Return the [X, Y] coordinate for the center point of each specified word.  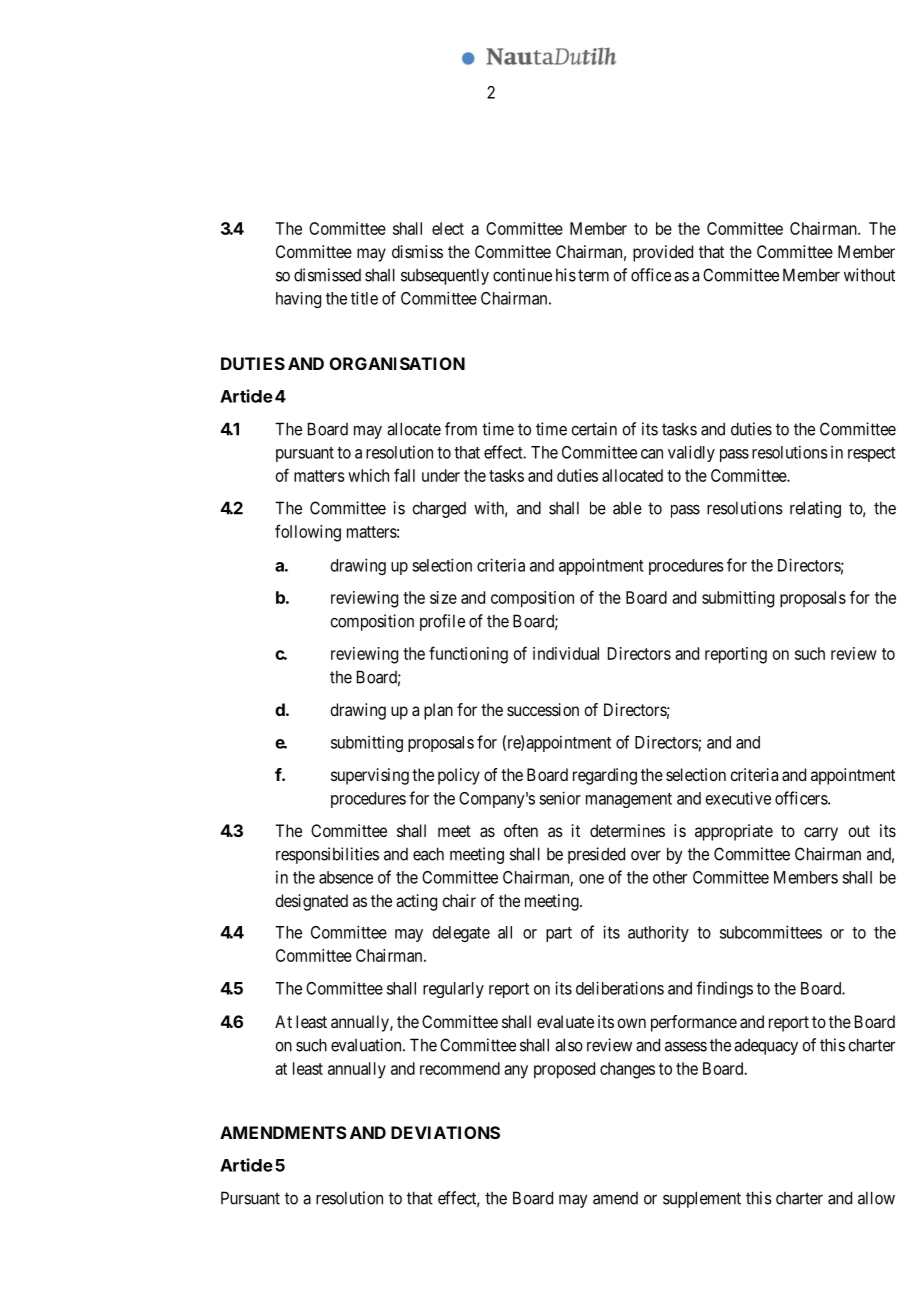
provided [663, 253]
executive [738, 798]
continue [522, 275]
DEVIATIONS [445, 1132]
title [364, 298]
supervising [370, 776]
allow [876, 1198]
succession [543, 709]
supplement [702, 1199]
